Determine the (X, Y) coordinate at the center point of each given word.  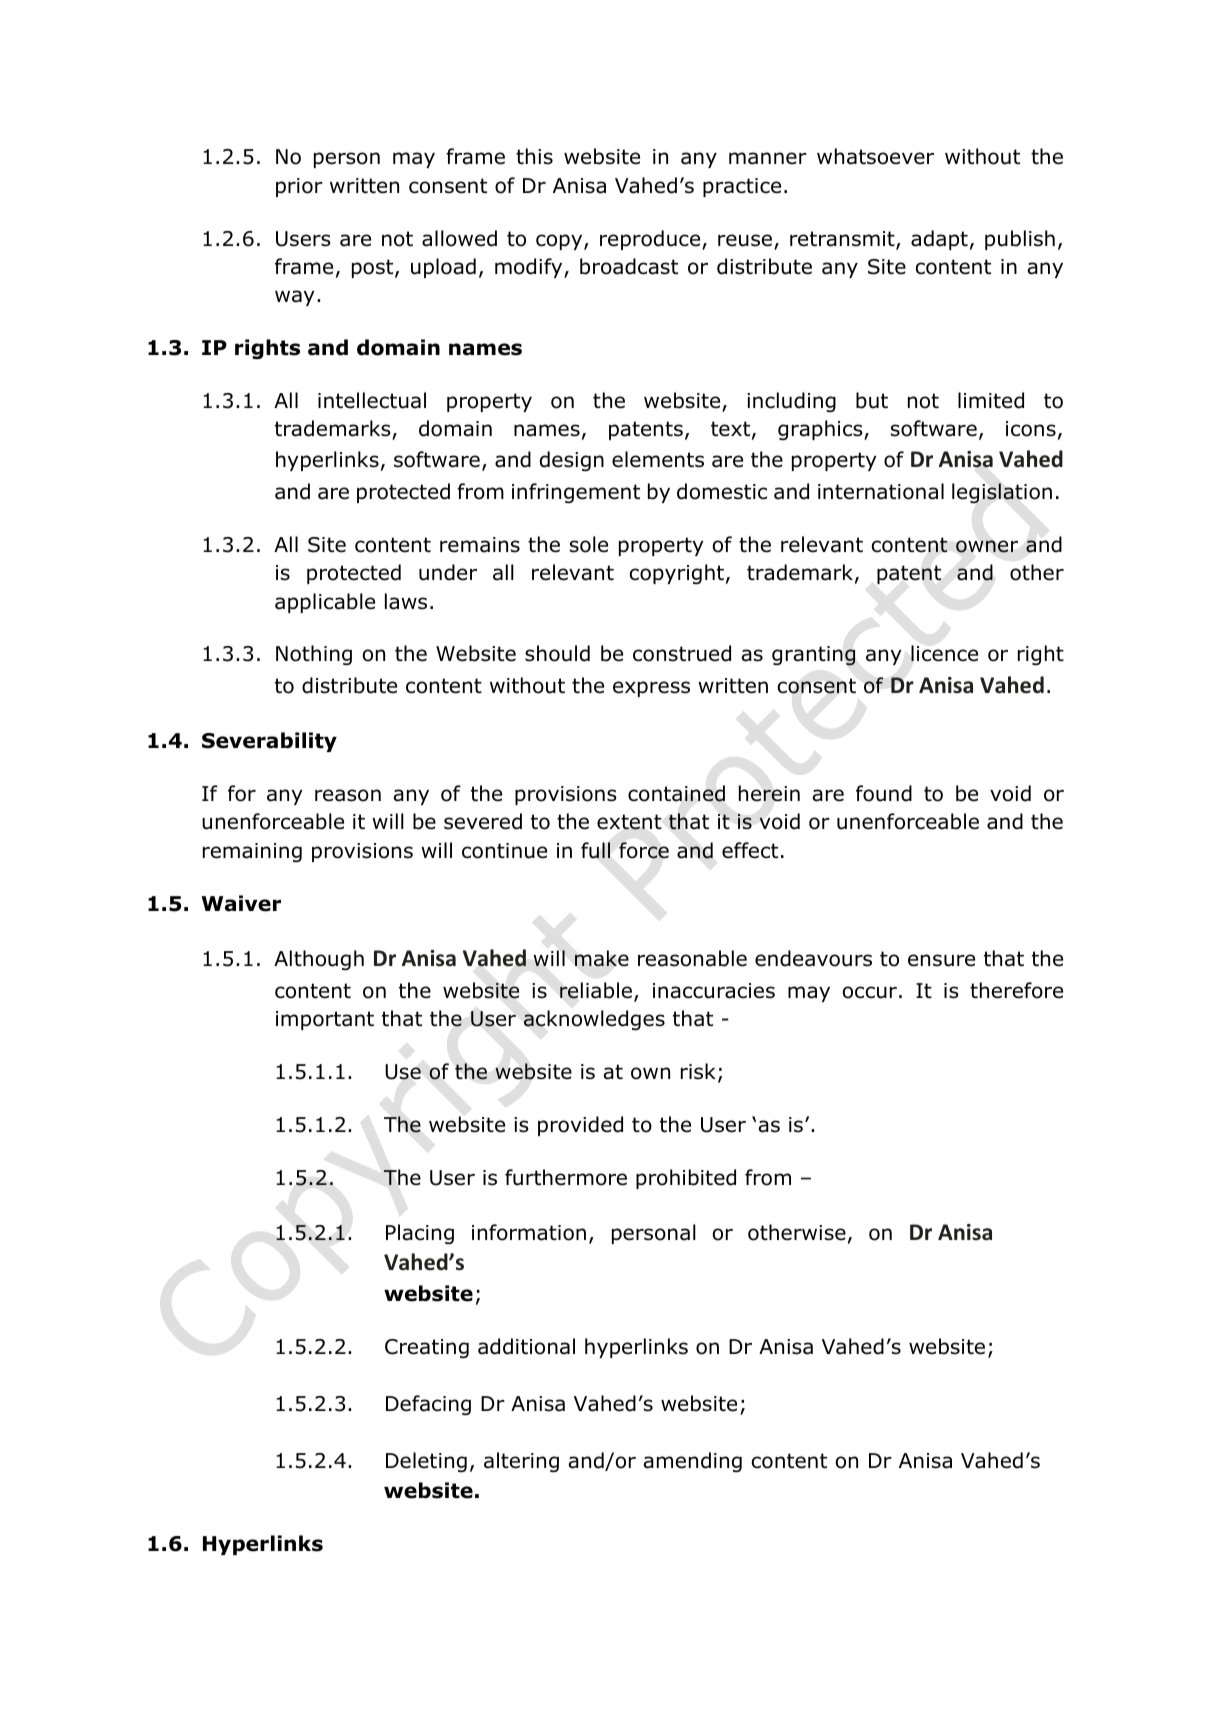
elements (658, 459)
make (602, 958)
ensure (941, 960)
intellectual (372, 400)
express (651, 689)
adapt (939, 240)
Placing (420, 1234)
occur (870, 992)
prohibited (686, 1179)
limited (991, 400)
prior (299, 187)
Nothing (314, 655)
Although (319, 960)
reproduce (651, 240)
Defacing (428, 1405)
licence (944, 653)
